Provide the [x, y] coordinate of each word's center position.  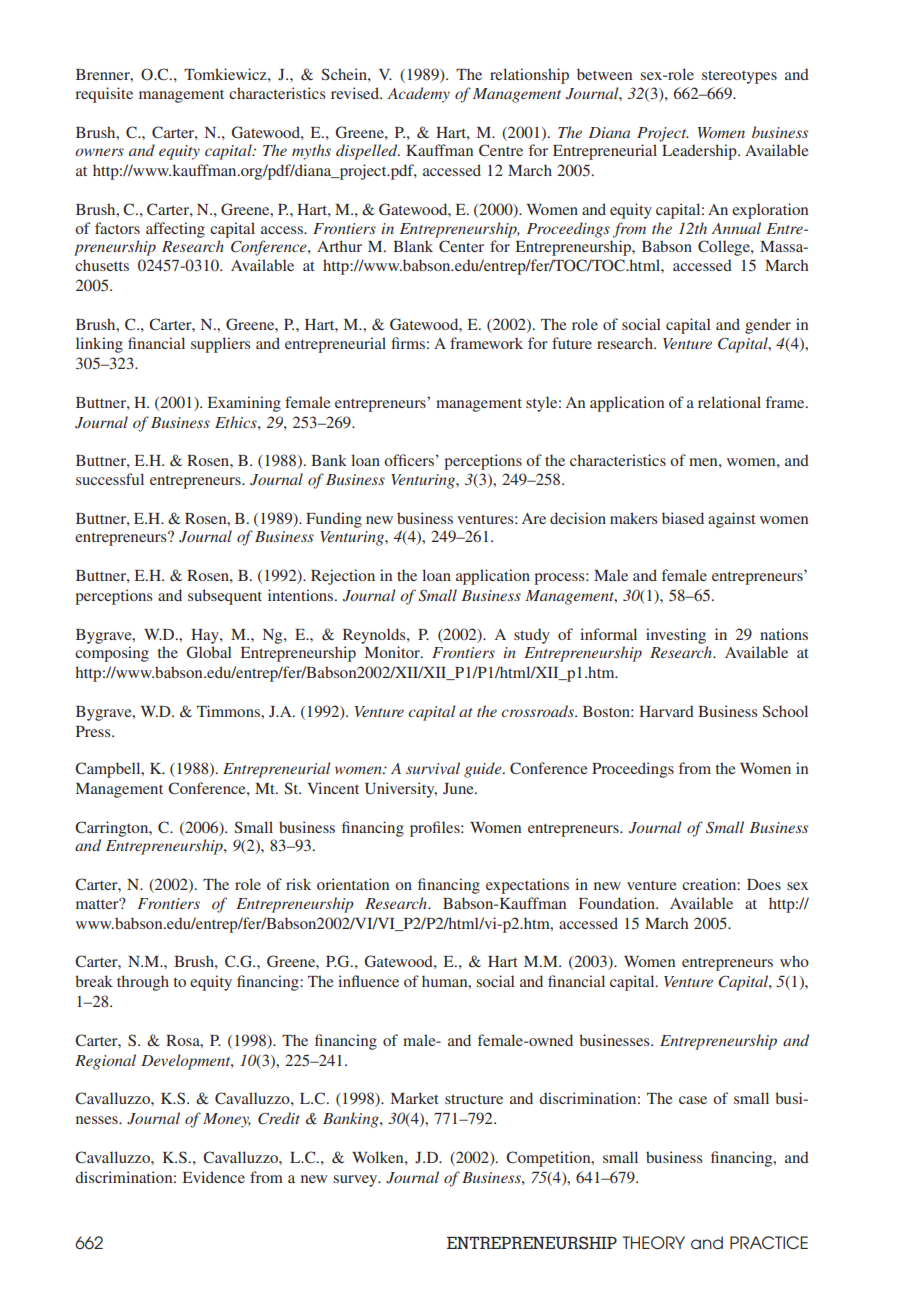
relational [729, 402]
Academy [418, 95]
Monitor [393, 652]
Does [764, 884]
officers [409, 460]
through [143, 983]
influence [368, 981]
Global [209, 652]
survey [356, 1181]
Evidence [214, 1177]
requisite [104, 95]
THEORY [654, 1242]
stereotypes [739, 77]
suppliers [220, 345]
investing [676, 636]
